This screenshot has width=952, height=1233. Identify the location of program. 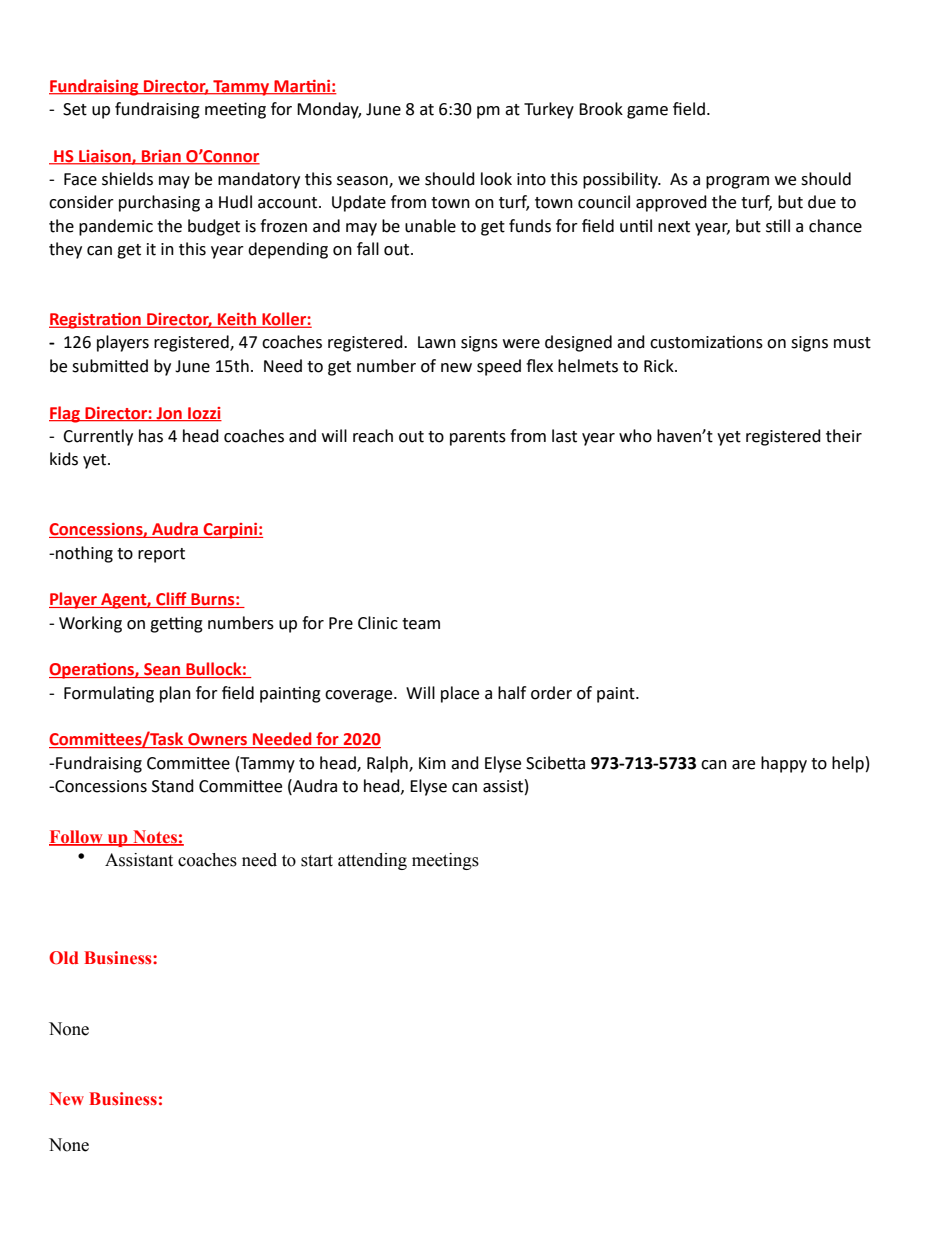
(737, 182).
